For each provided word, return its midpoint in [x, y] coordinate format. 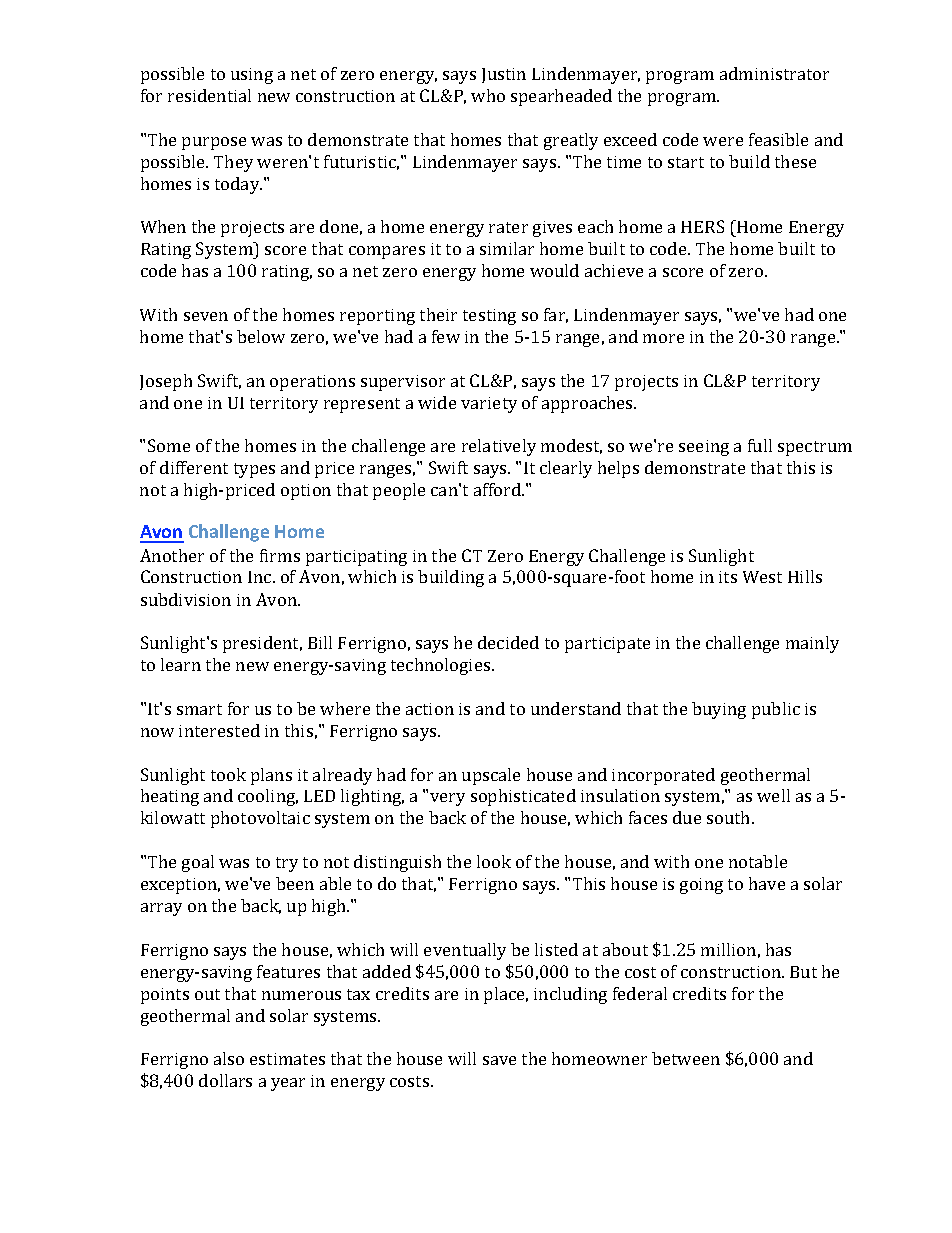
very [447, 799]
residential [209, 95]
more [663, 338]
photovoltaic [260, 819]
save [499, 1060]
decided [508, 642]
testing [489, 317]
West [762, 577]
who [488, 95]
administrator [774, 73]
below [261, 336]
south [730, 817]
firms [280, 555]
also [229, 1058]
